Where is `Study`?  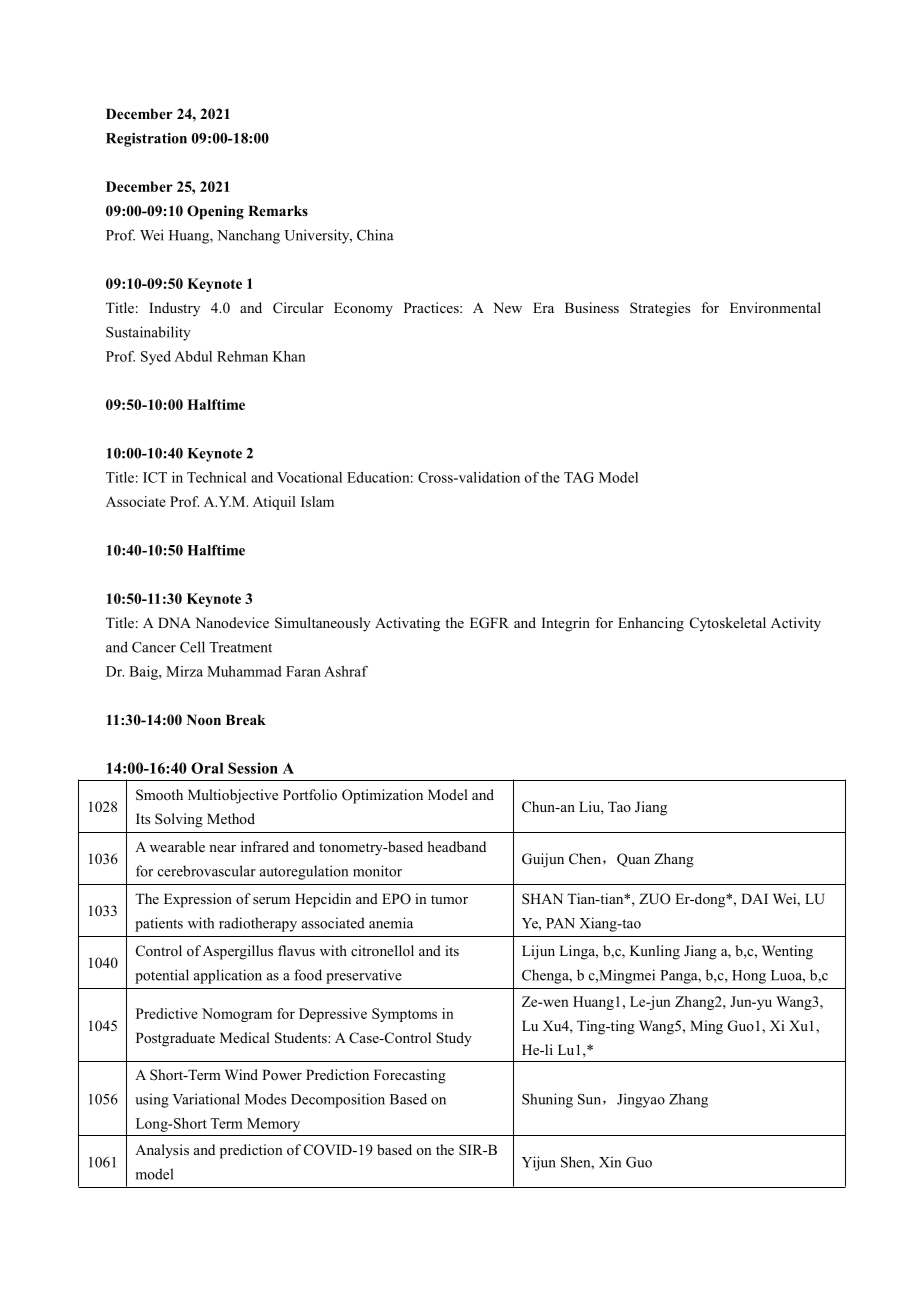 Study is located at coordinates (454, 1039).
